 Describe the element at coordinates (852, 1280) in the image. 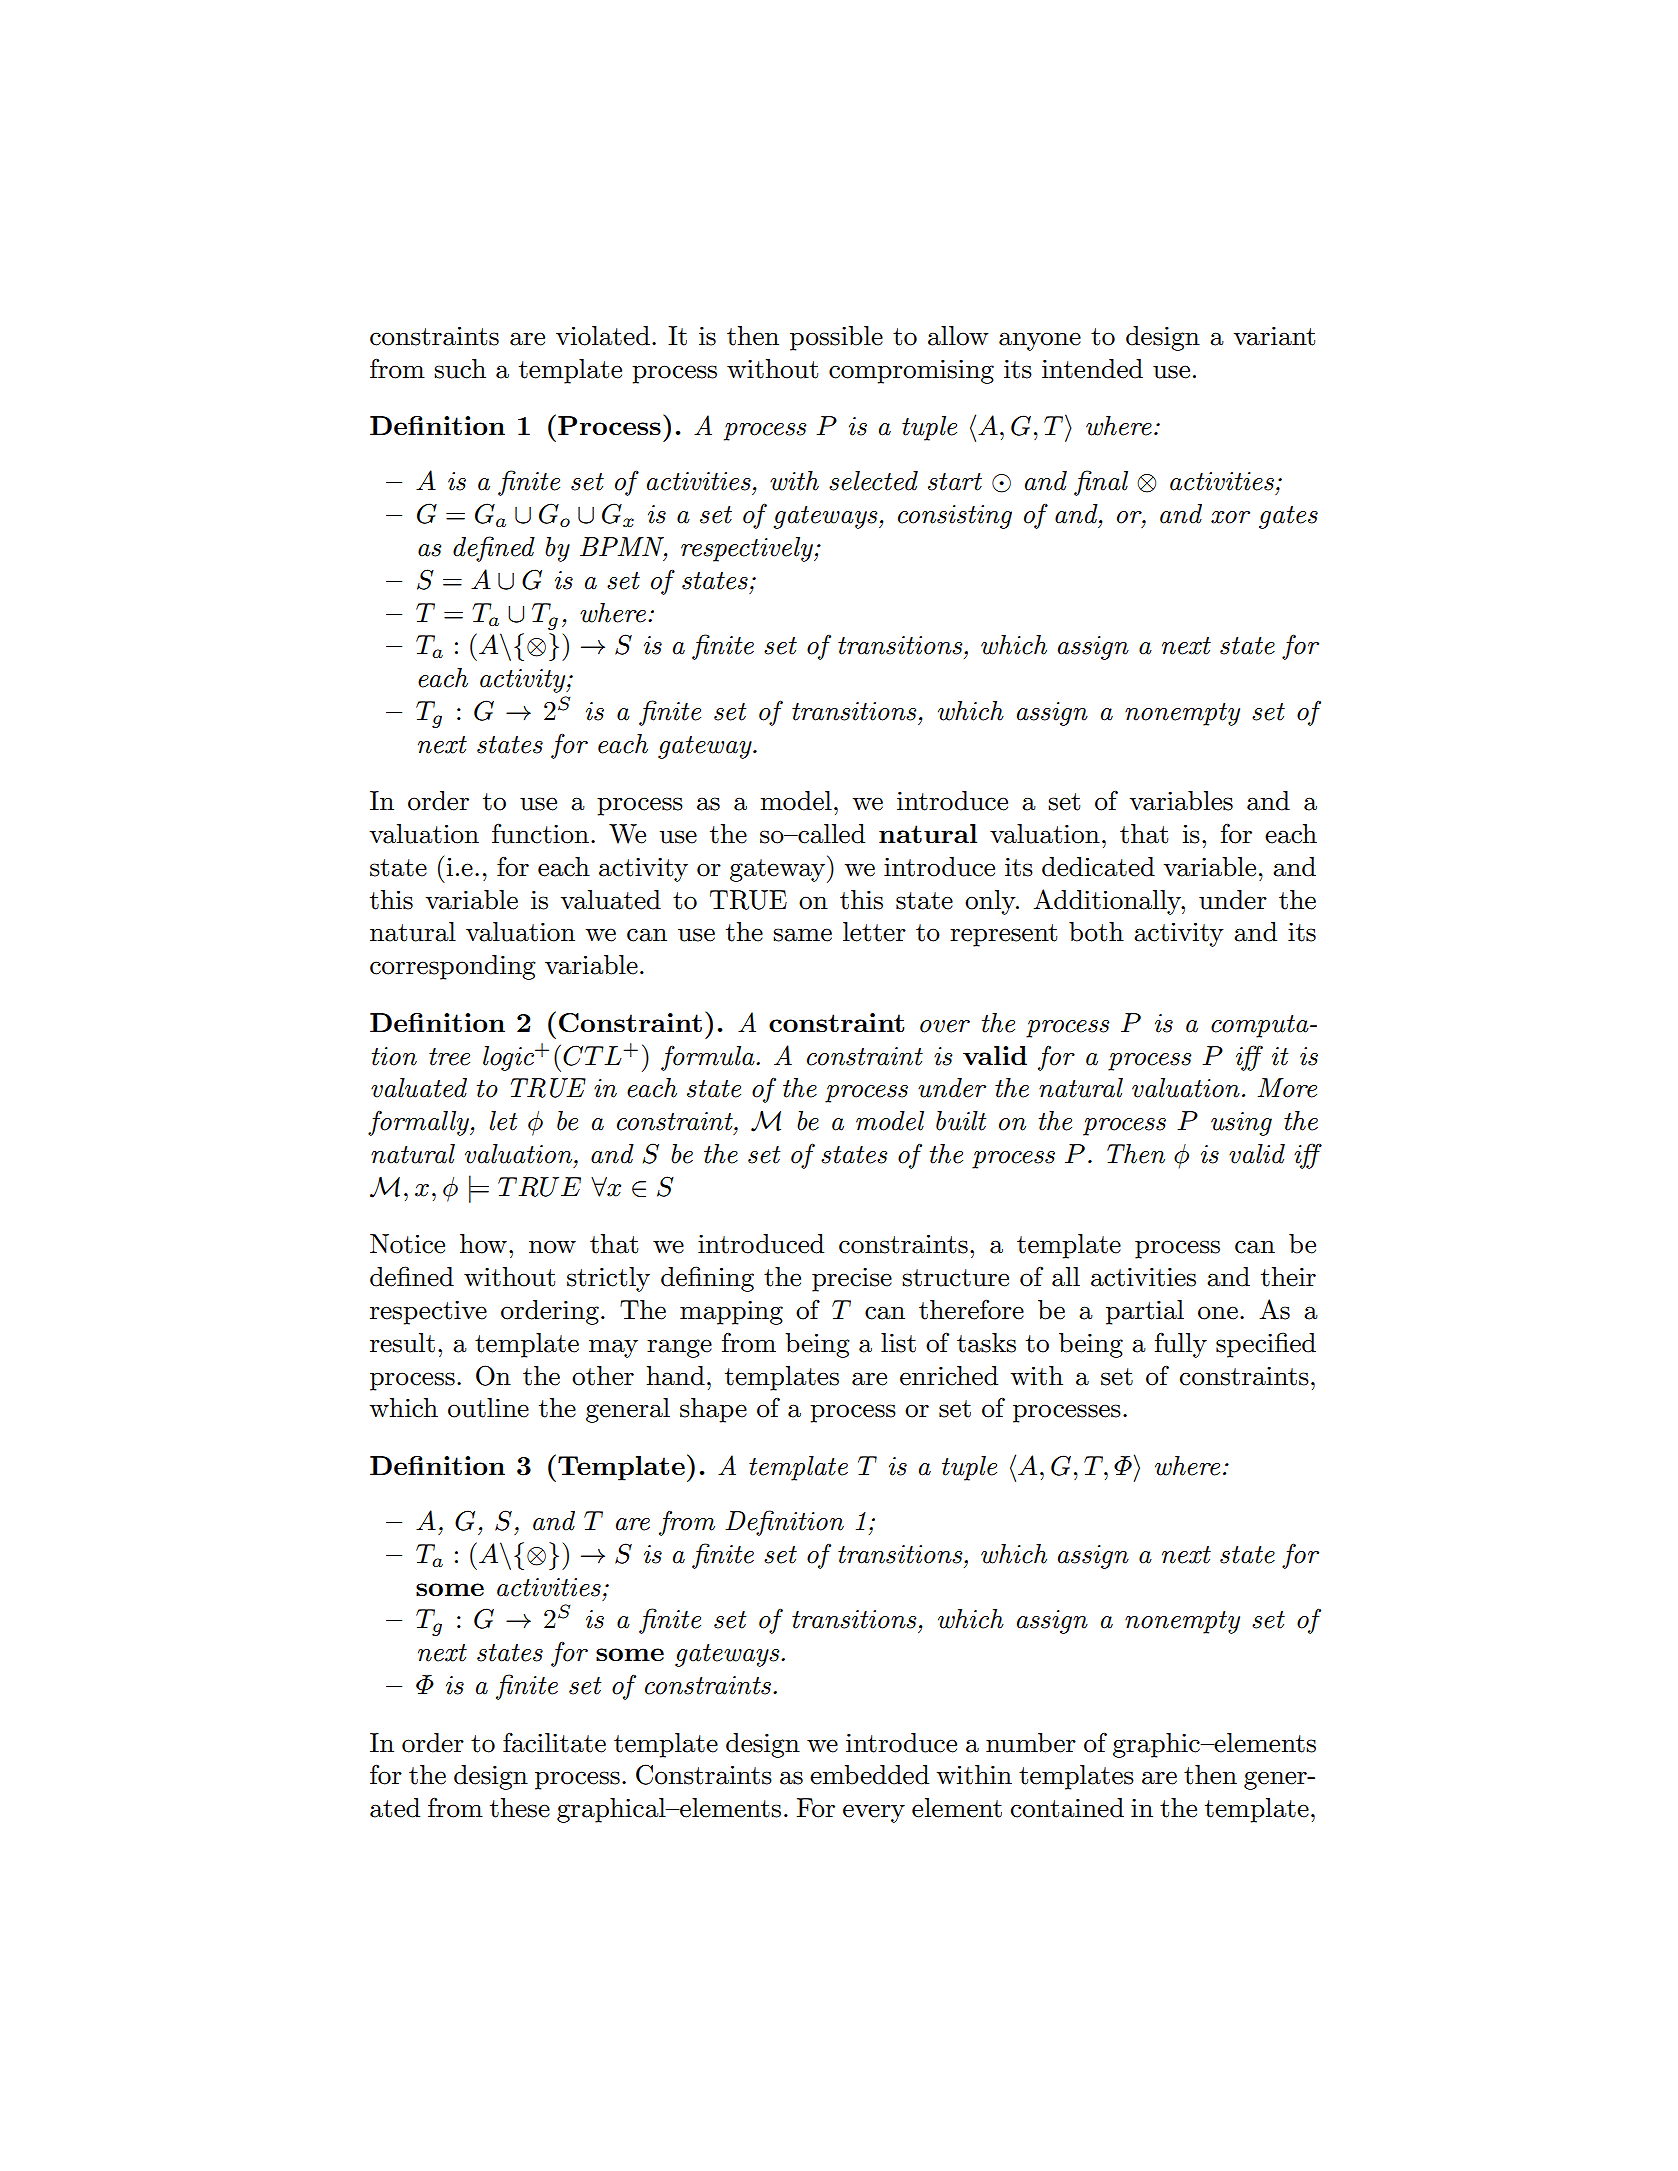

I see `precise` at that location.
